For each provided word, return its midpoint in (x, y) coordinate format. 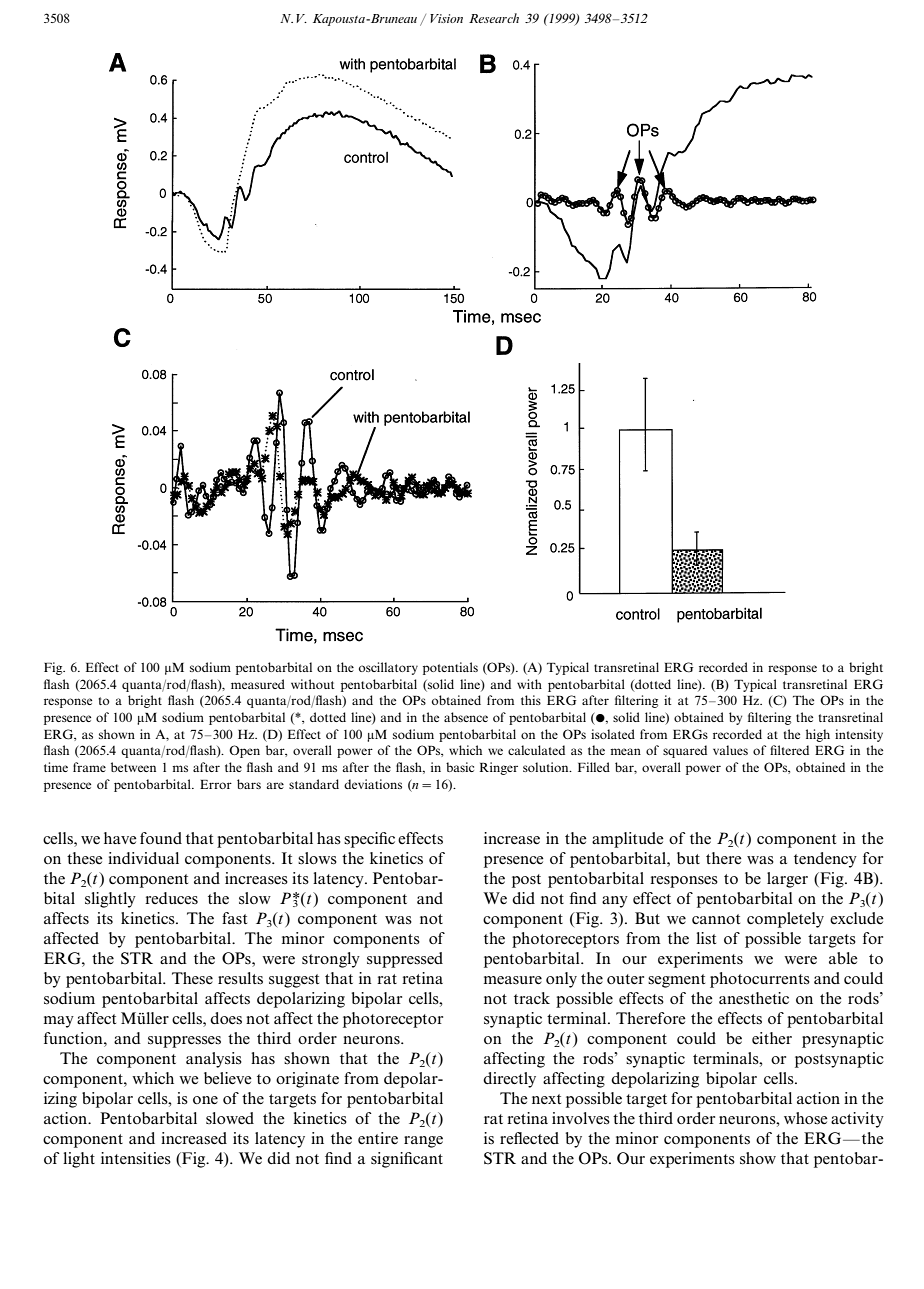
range (423, 1142)
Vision (446, 18)
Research (494, 18)
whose (806, 1118)
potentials (450, 668)
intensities (136, 1158)
